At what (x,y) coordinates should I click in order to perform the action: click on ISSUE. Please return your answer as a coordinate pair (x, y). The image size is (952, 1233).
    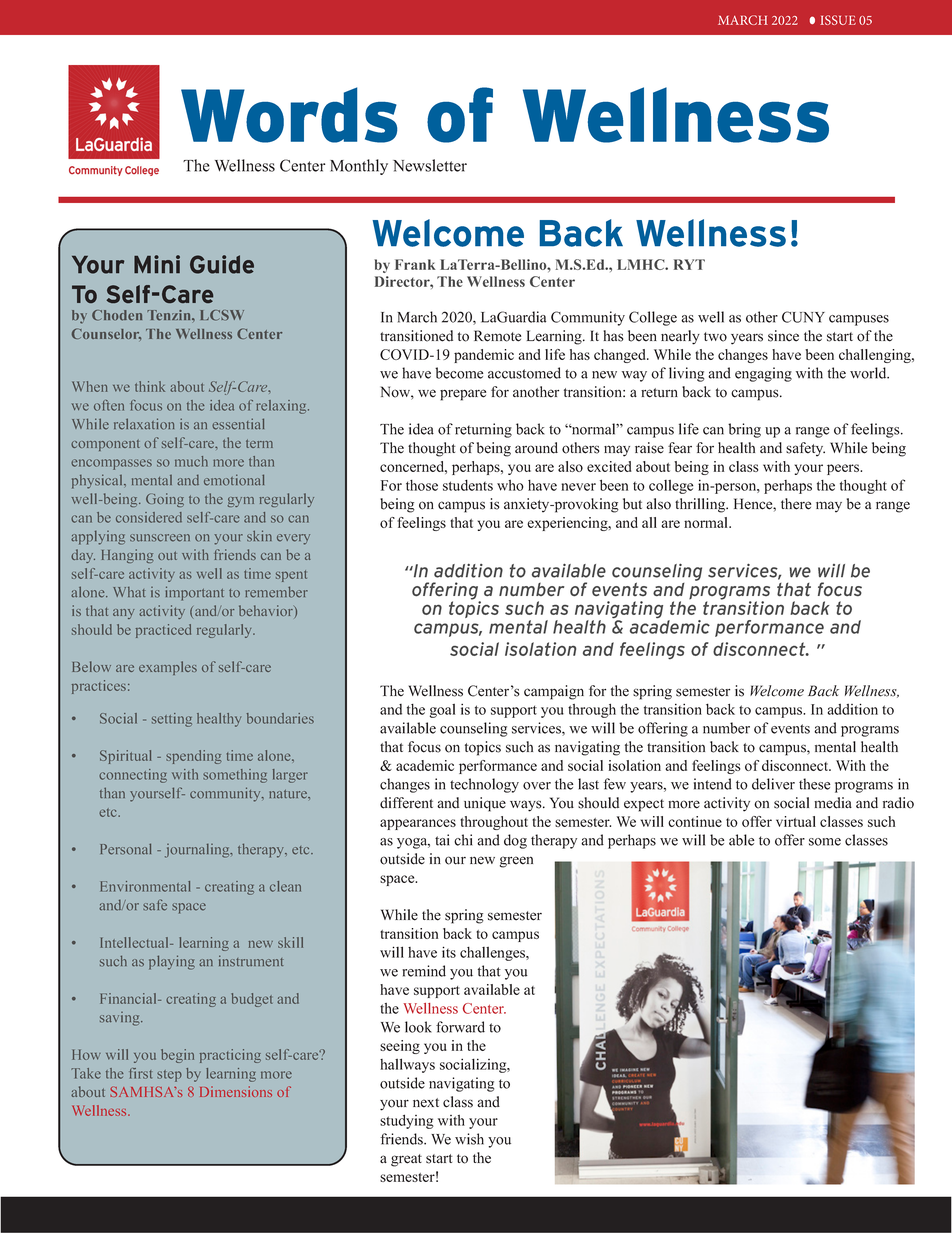
    Looking at the image, I should click on (838, 20).
